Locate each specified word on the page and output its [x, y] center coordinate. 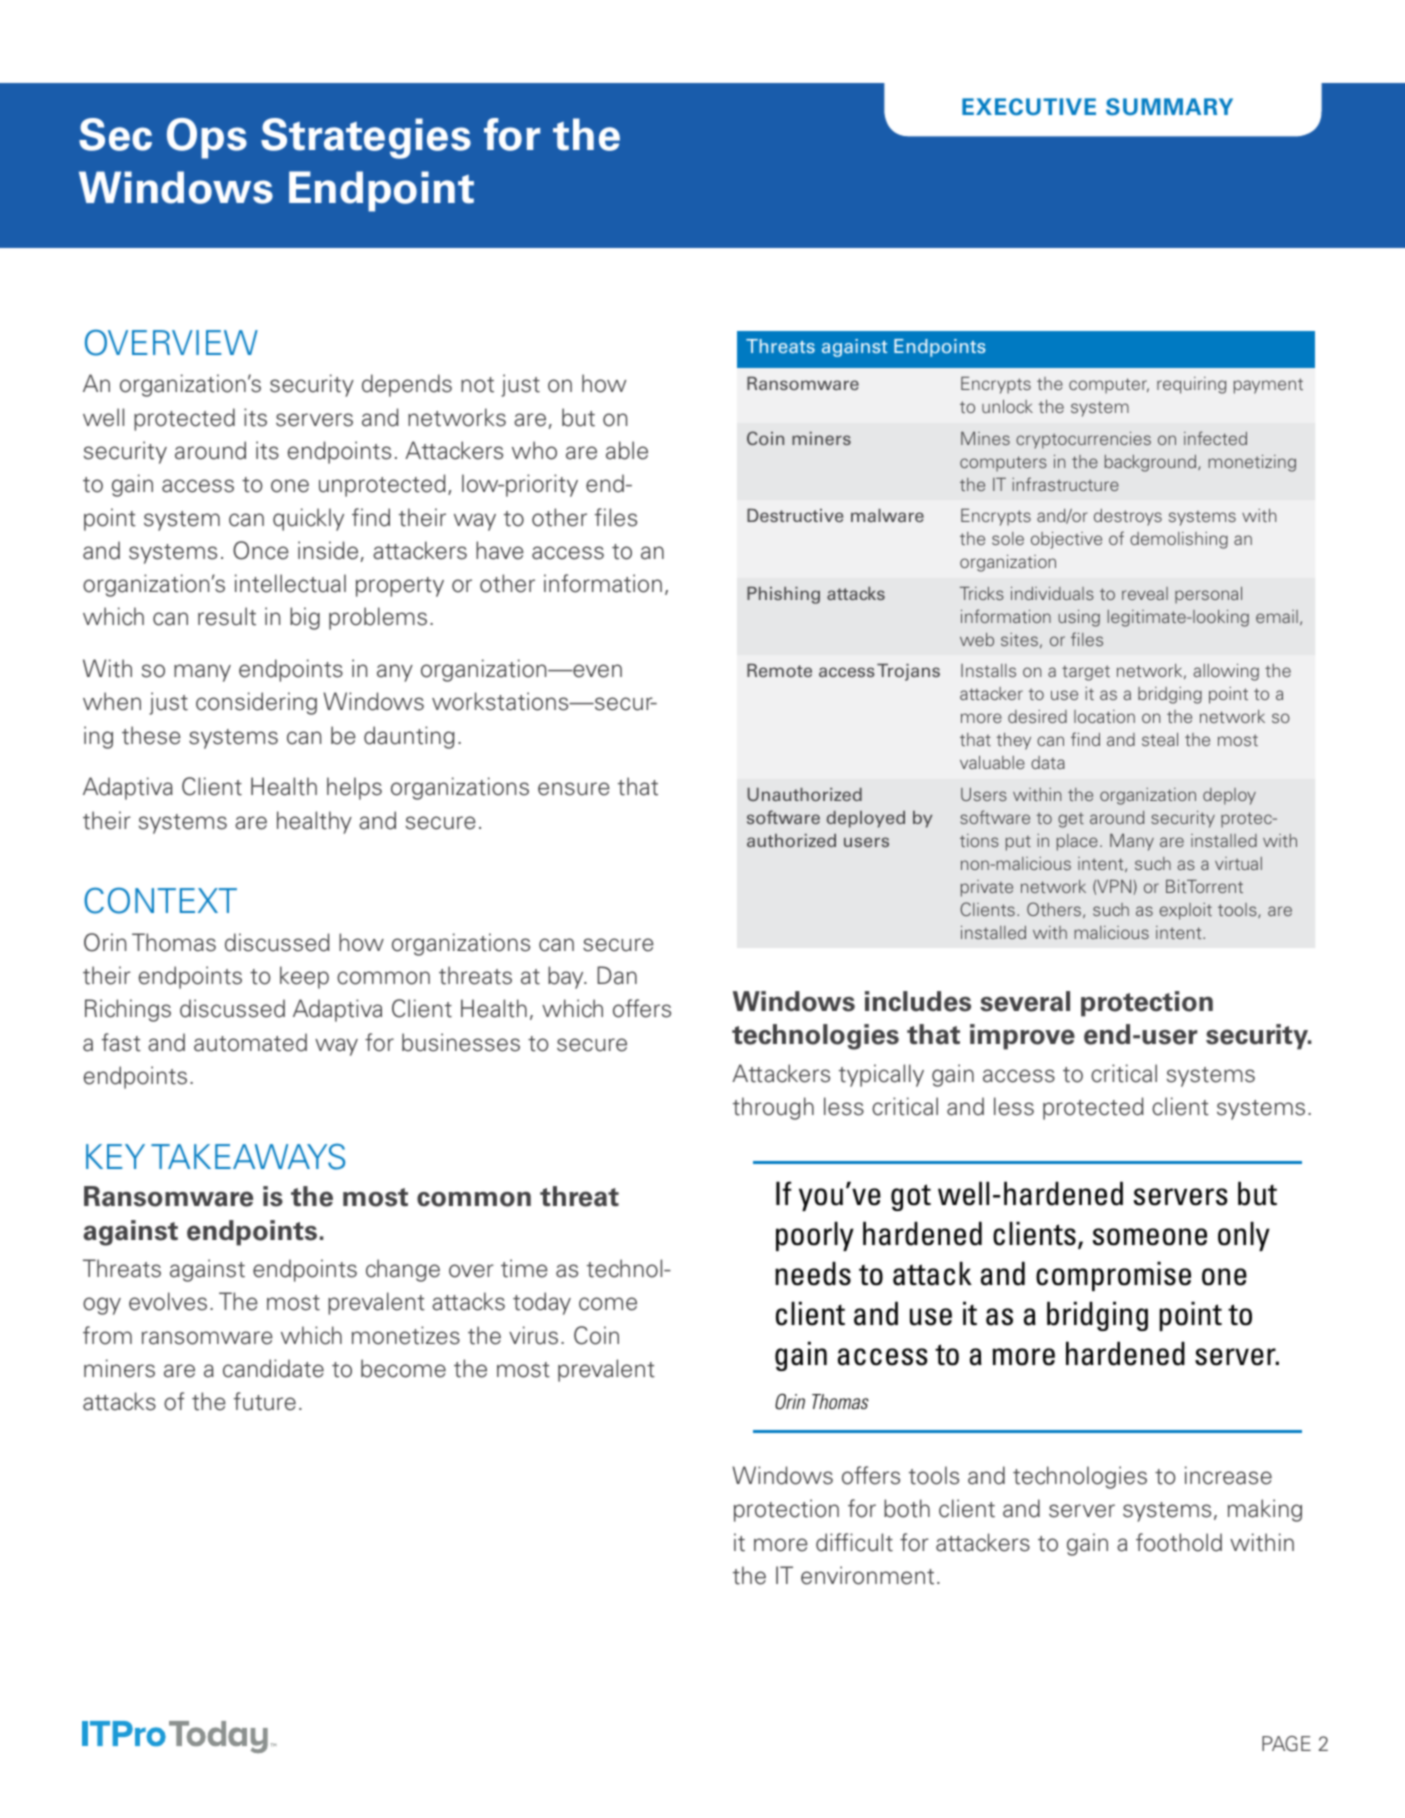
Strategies [366, 138]
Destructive [795, 515]
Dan [617, 975]
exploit [1185, 911]
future [265, 1401]
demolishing [1179, 540]
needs [813, 1273]
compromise [1113, 1276]
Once [261, 550]
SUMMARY [1169, 107]
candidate [273, 1368]
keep [304, 977]
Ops [207, 138]
